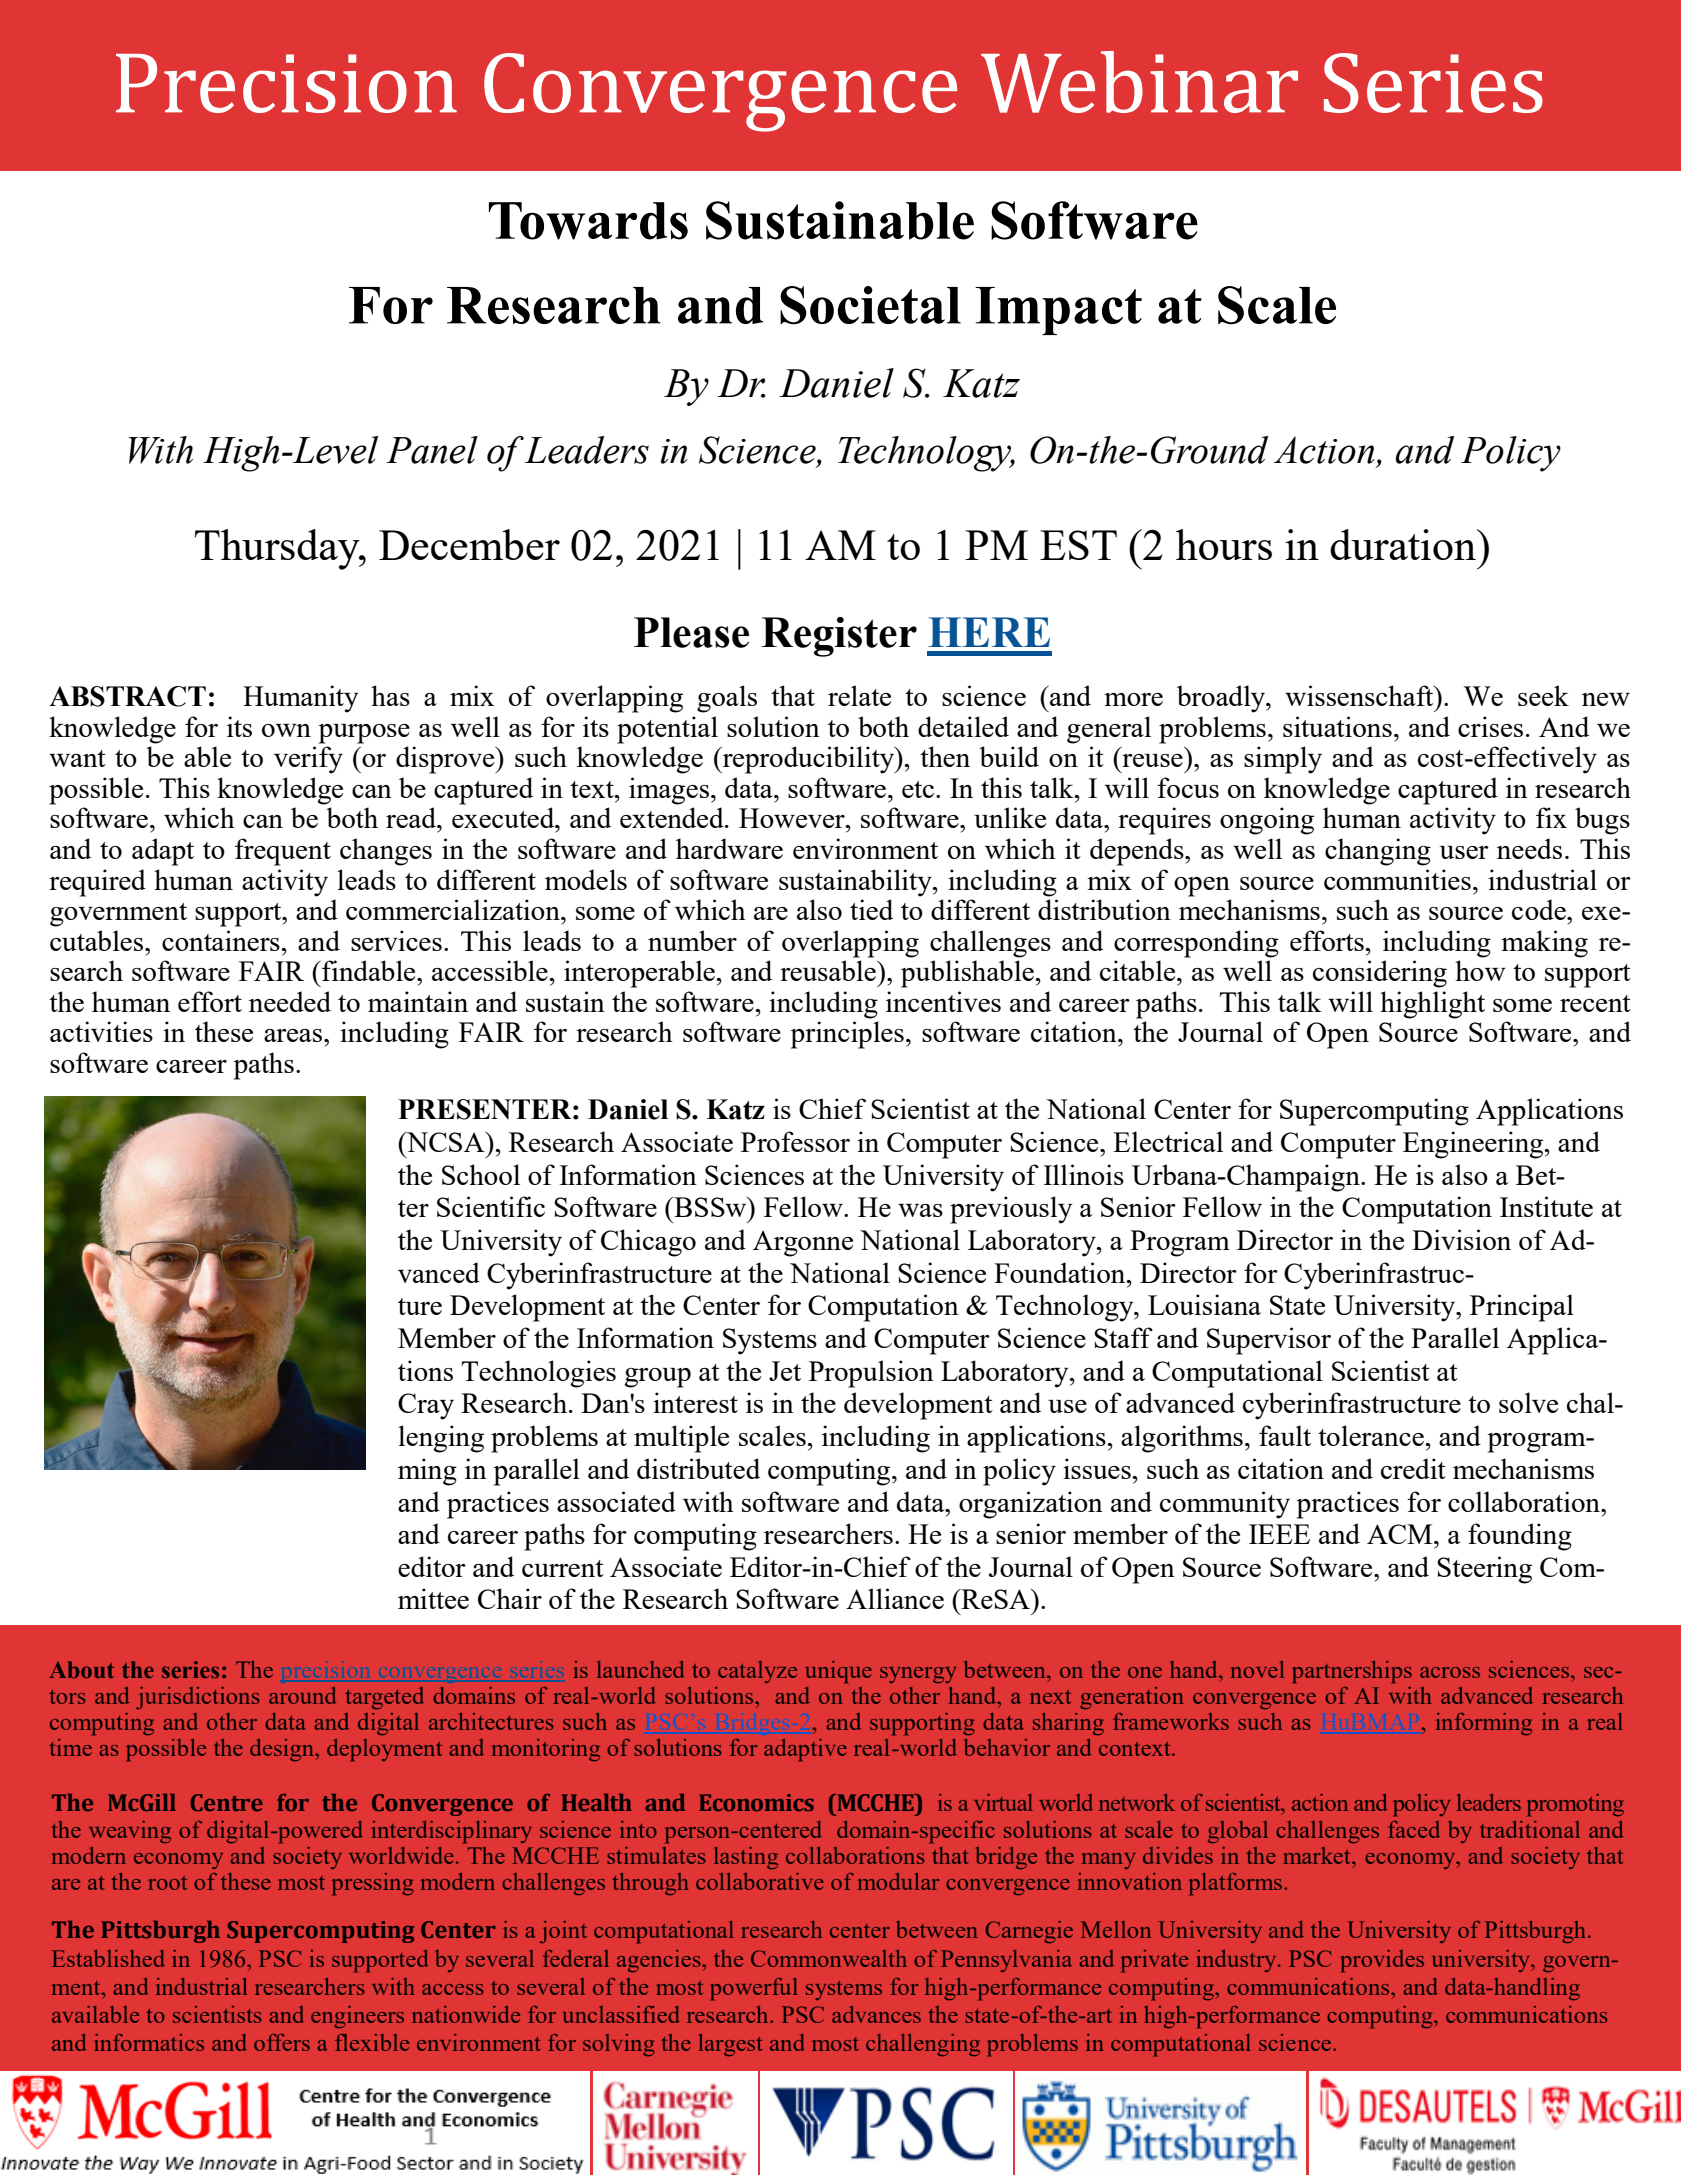 This screenshot has height=2175, width=1681. Describe the element at coordinates (426, 1406) in the screenshot. I see `Cray` at that location.
